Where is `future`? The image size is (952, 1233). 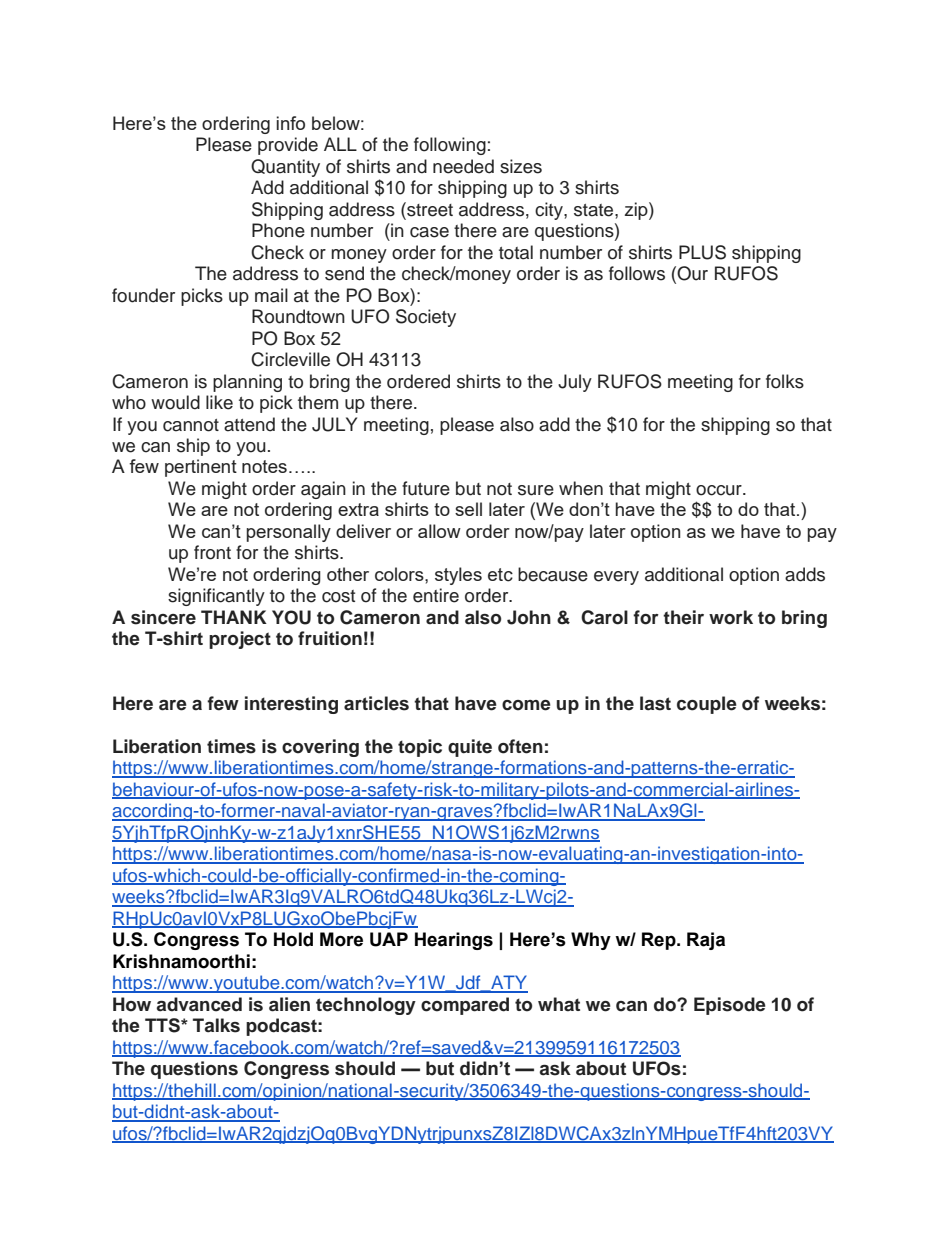
future is located at coordinates (426, 488).
